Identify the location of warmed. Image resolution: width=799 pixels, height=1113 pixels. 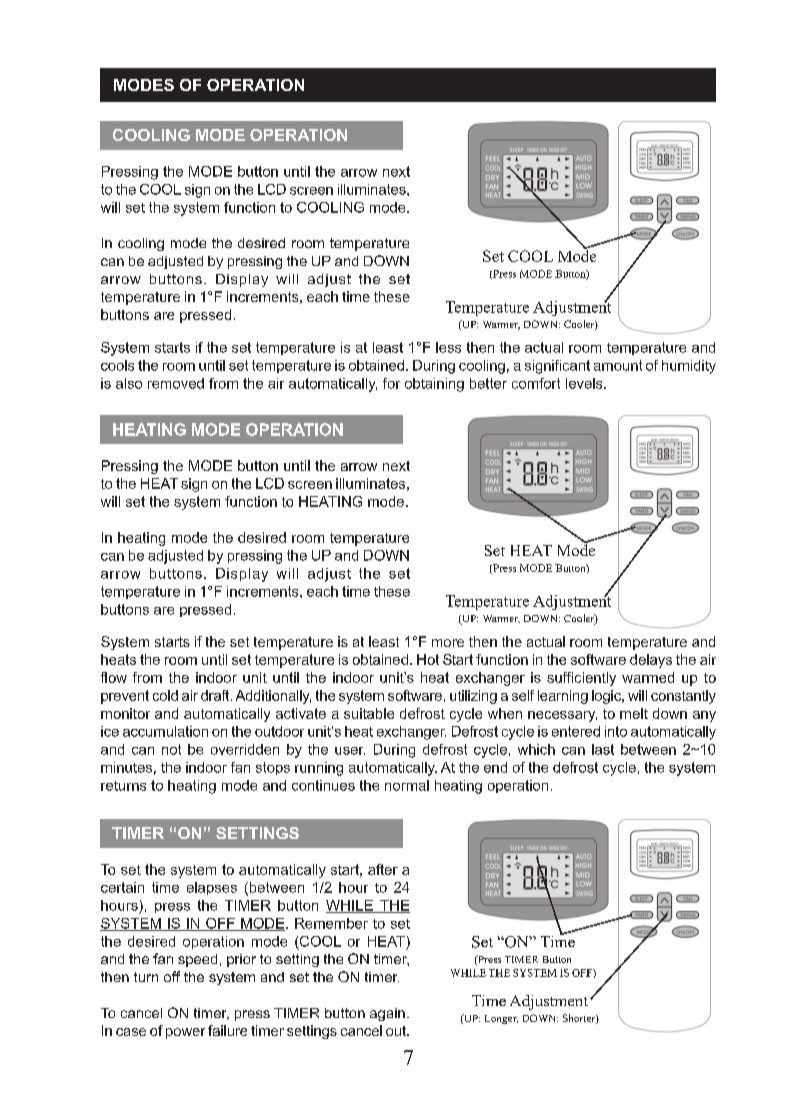
(648, 677).
